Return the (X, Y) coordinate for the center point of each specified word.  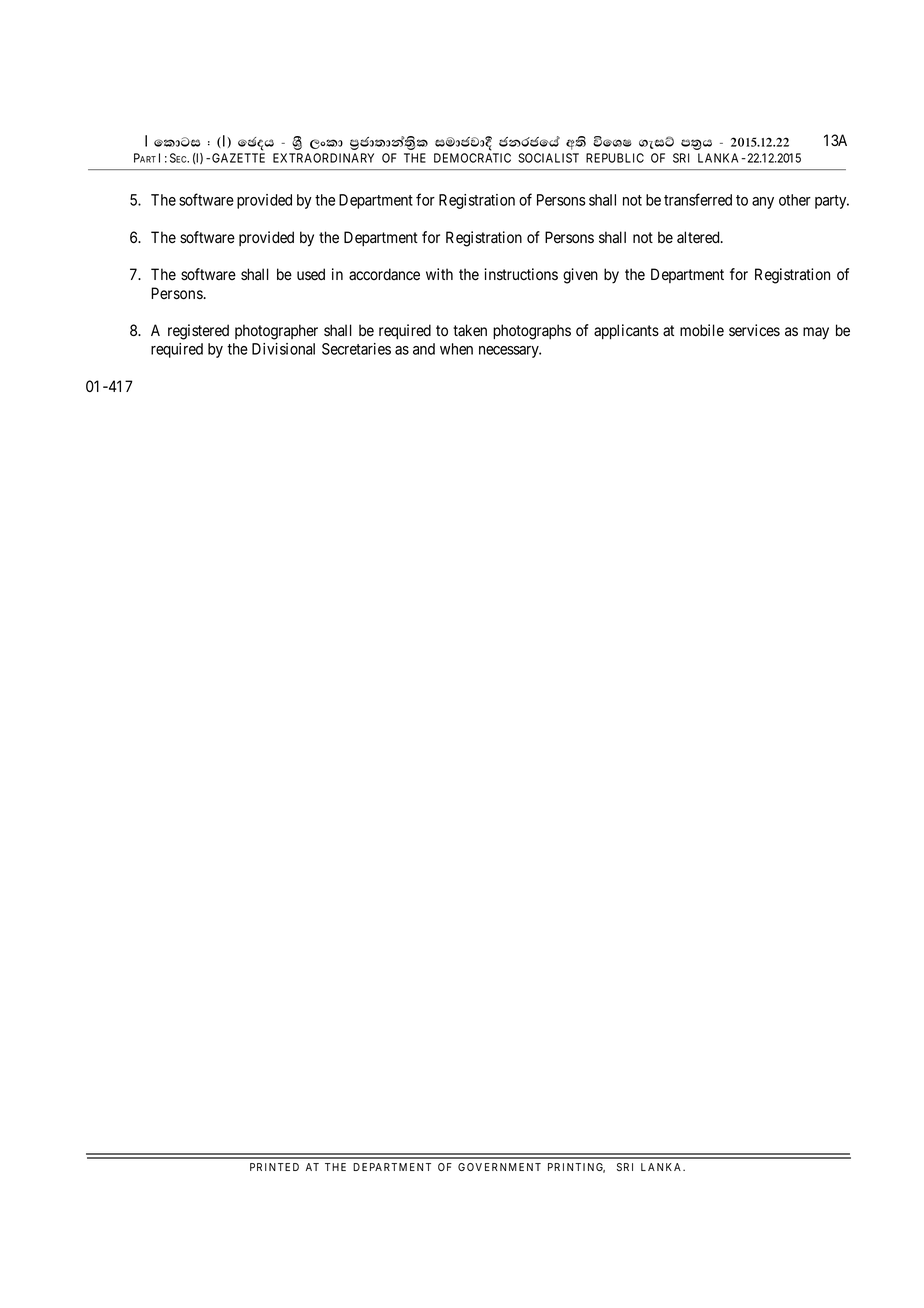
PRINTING (576, 1168)
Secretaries (356, 349)
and (424, 349)
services (754, 330)
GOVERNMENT (499, 1167)
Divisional (283, 349)
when (456, 349)
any (763, 203)
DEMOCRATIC (472, 158)
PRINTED (274, 1167)
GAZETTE (238, 158)
